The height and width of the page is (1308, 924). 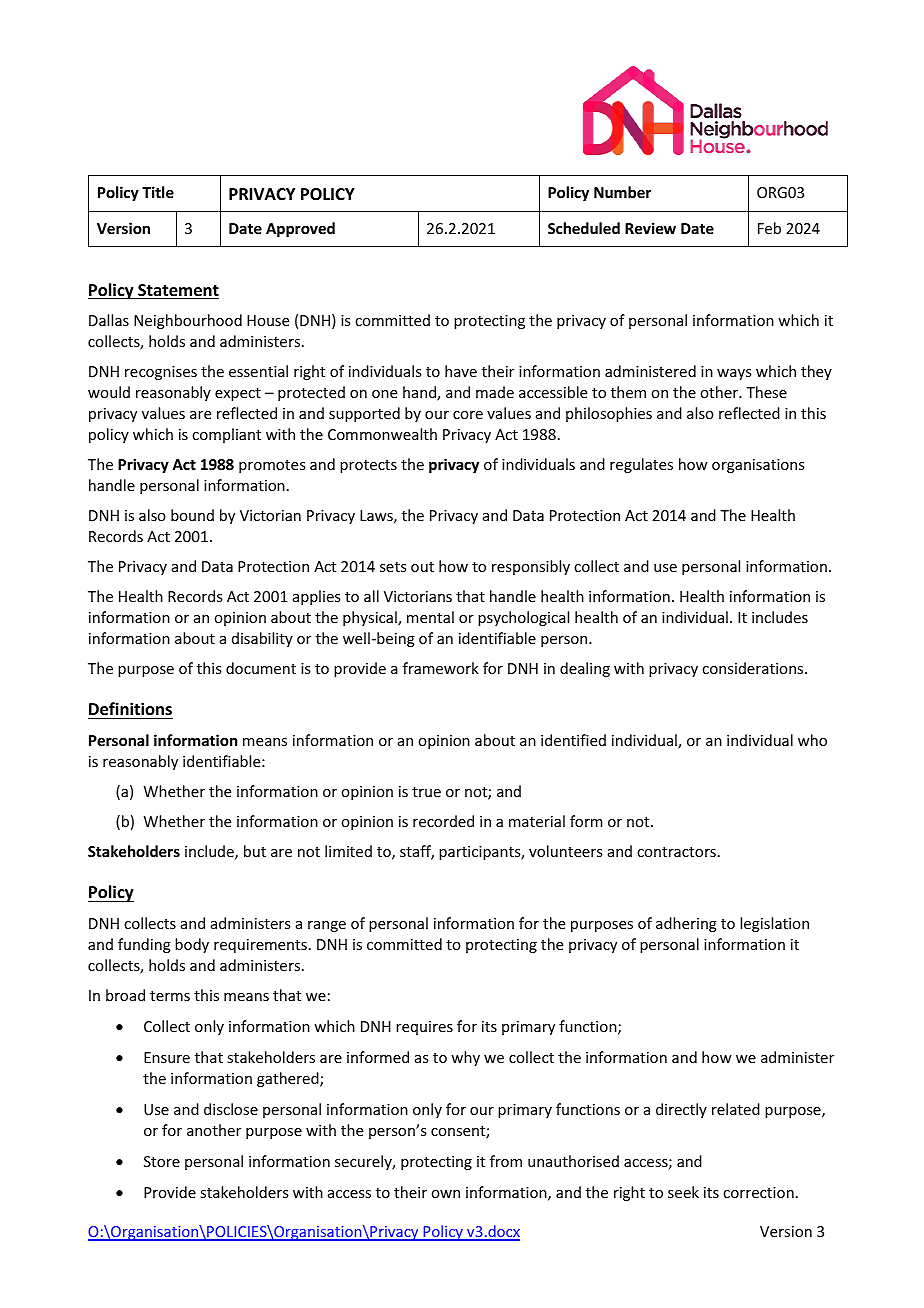 I want to click on Feb, so click(x=769, y=228).
